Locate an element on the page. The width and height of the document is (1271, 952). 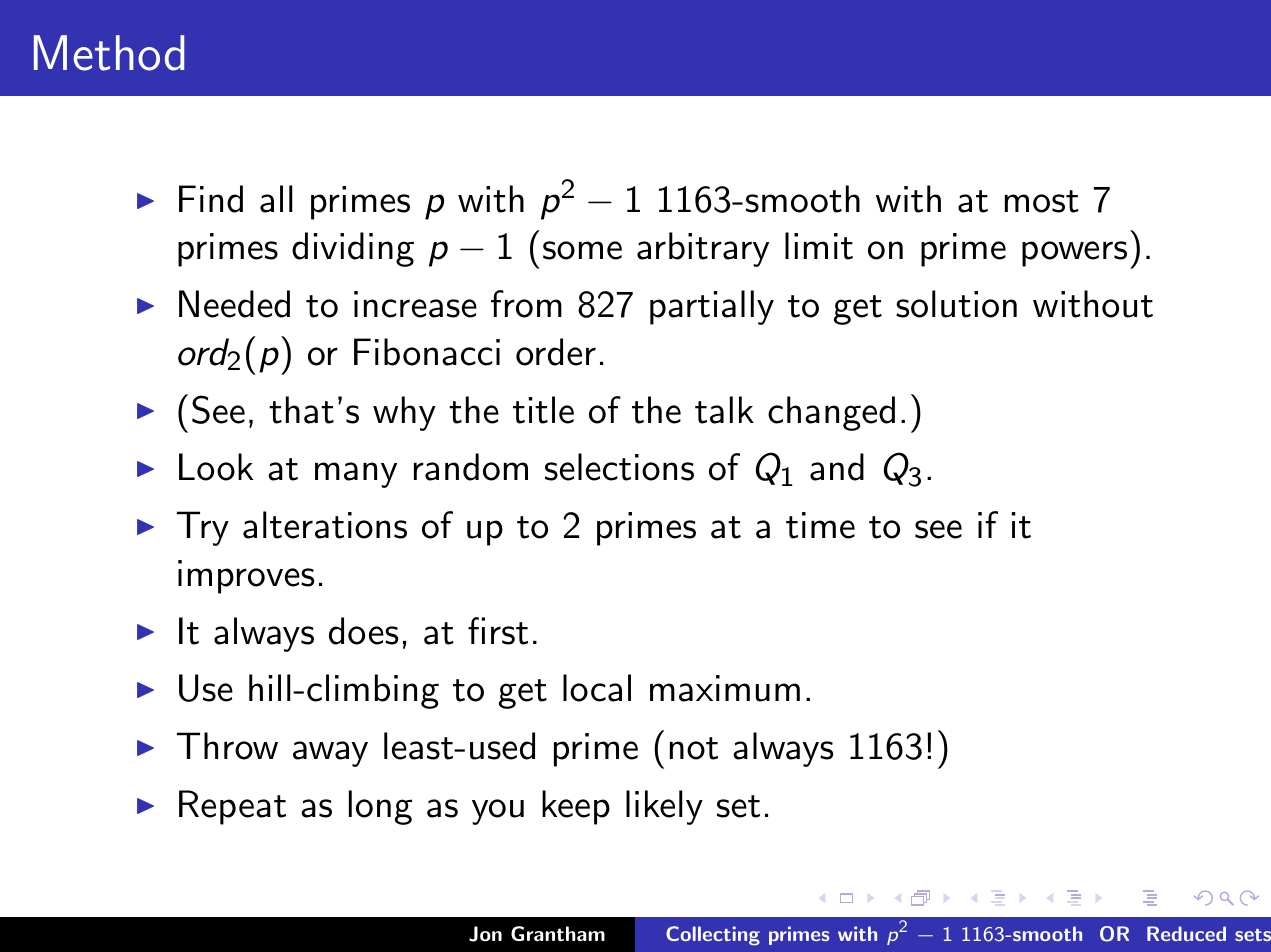
time is located at coordinates (820, 525).
